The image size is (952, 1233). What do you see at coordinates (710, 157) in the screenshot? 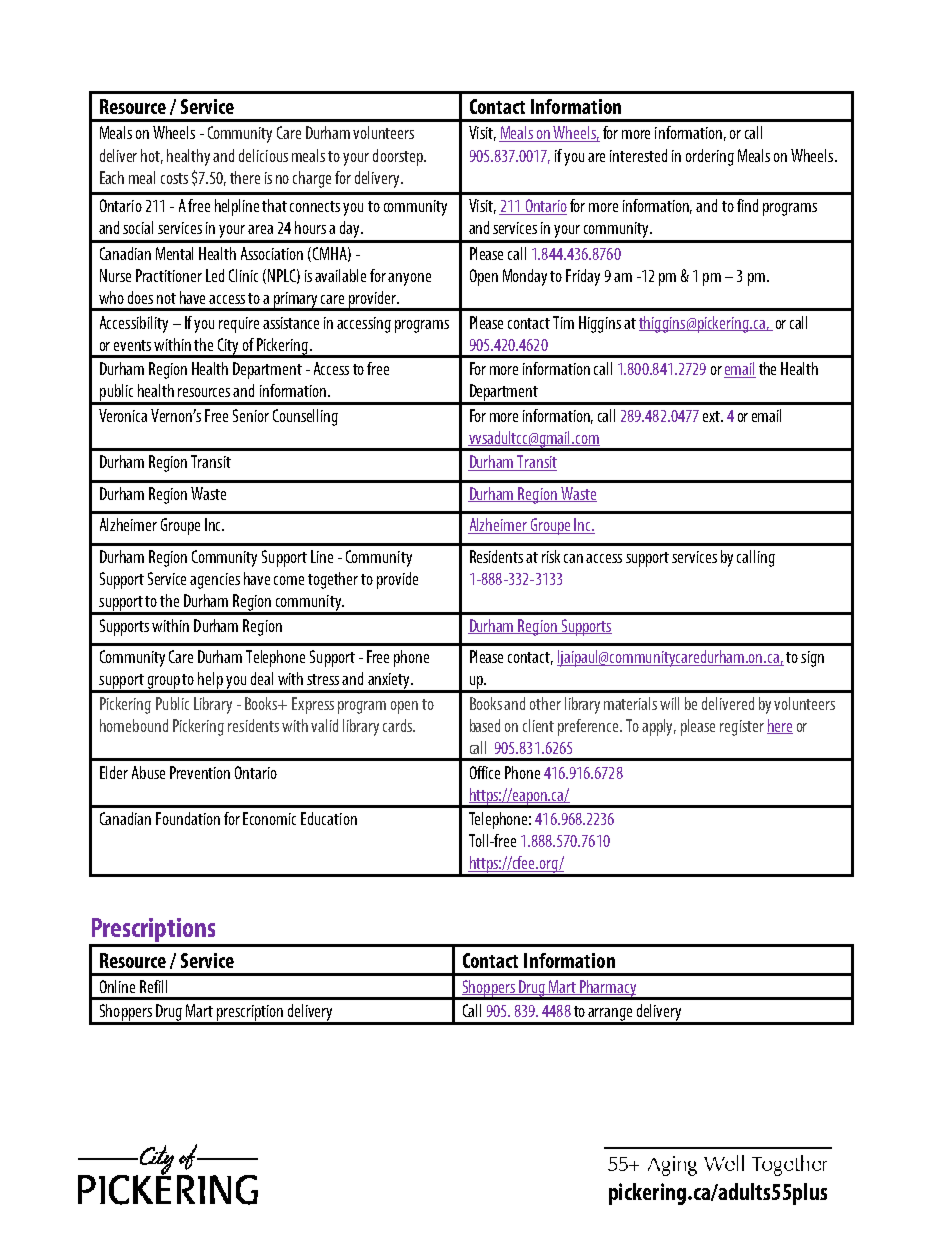
I see `ordering` at bounding box center [710, 157].
